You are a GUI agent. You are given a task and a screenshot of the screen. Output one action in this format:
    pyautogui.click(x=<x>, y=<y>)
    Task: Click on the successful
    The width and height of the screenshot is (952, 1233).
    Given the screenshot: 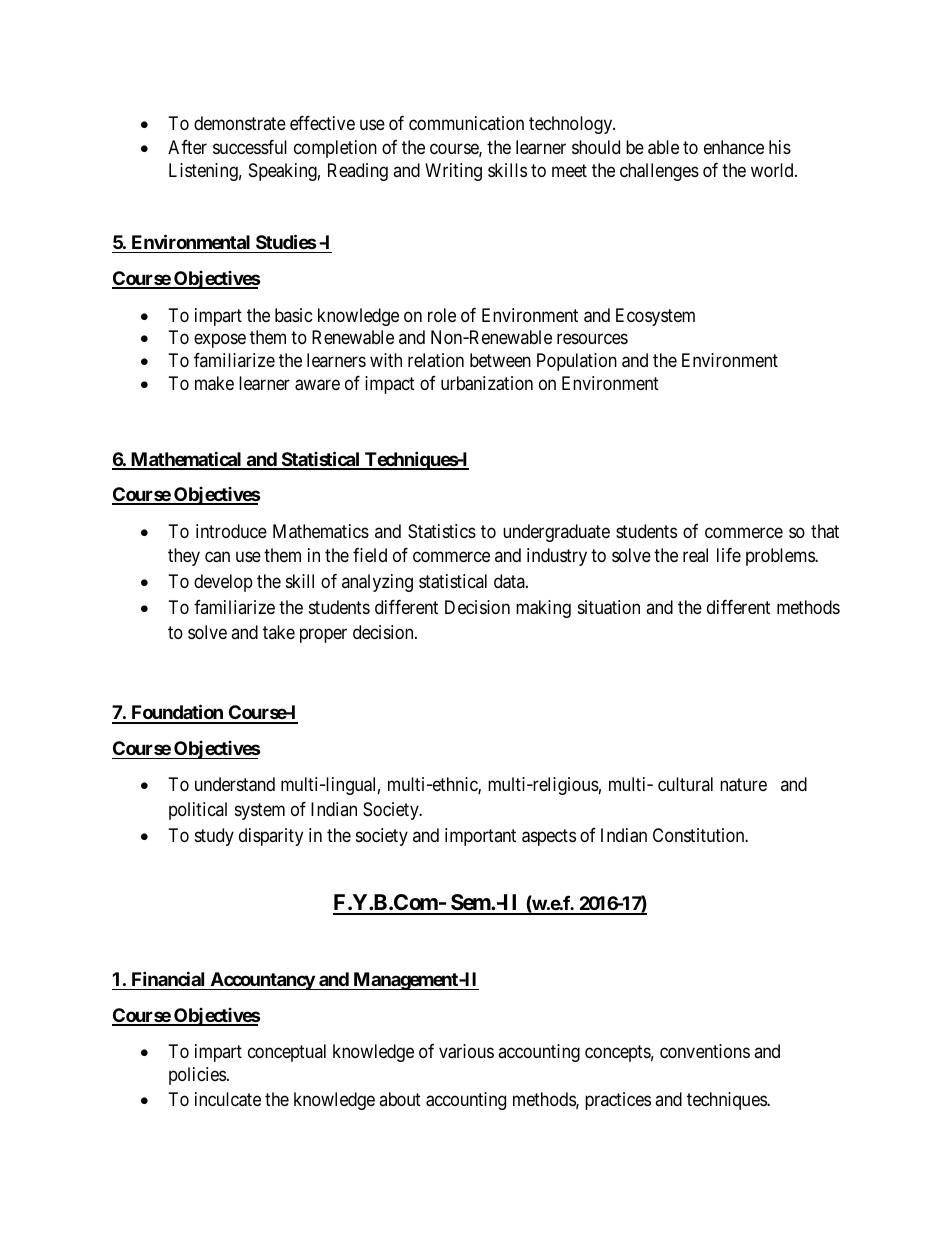 What is the action you would take?
    pyautogui.click(x=250, y=147)
